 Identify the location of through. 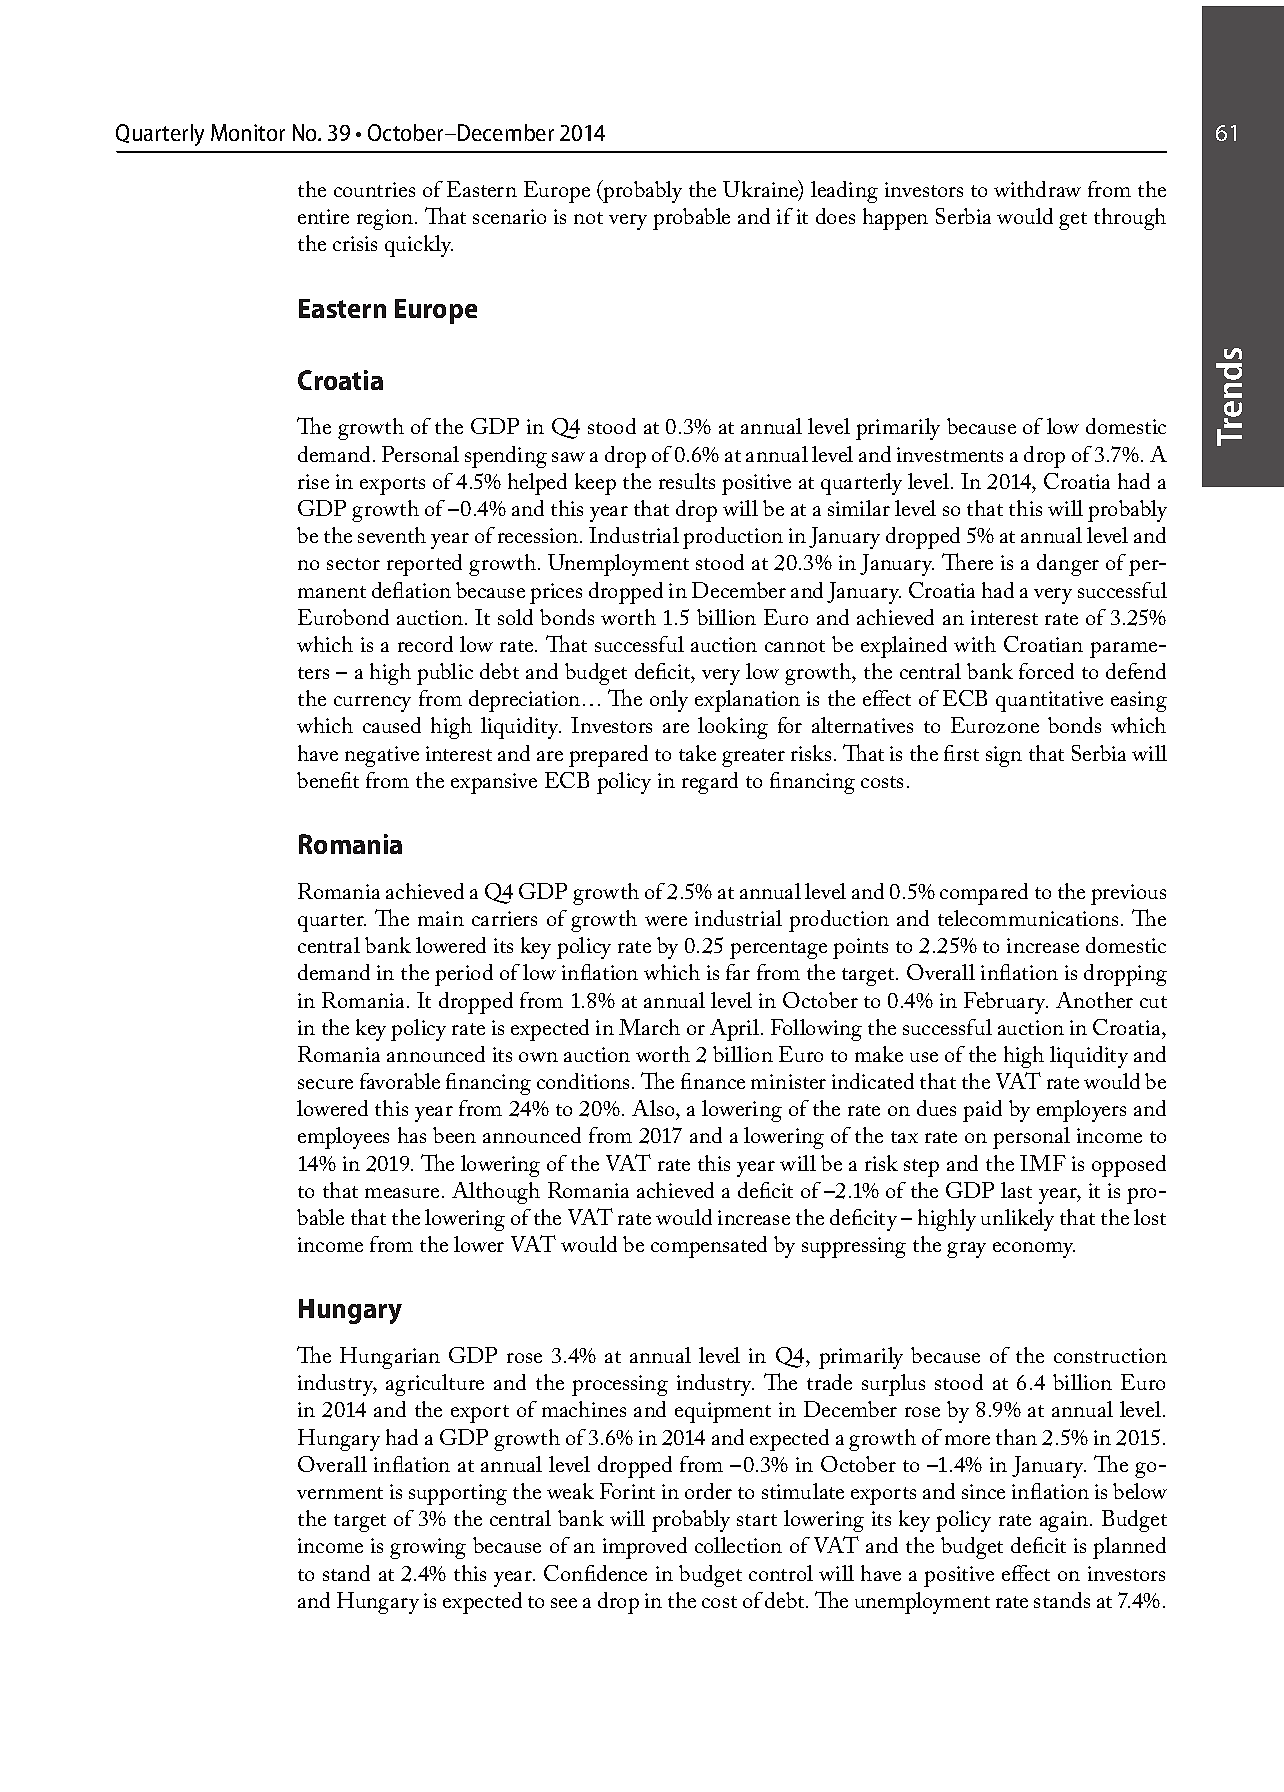
(1130, 219).
